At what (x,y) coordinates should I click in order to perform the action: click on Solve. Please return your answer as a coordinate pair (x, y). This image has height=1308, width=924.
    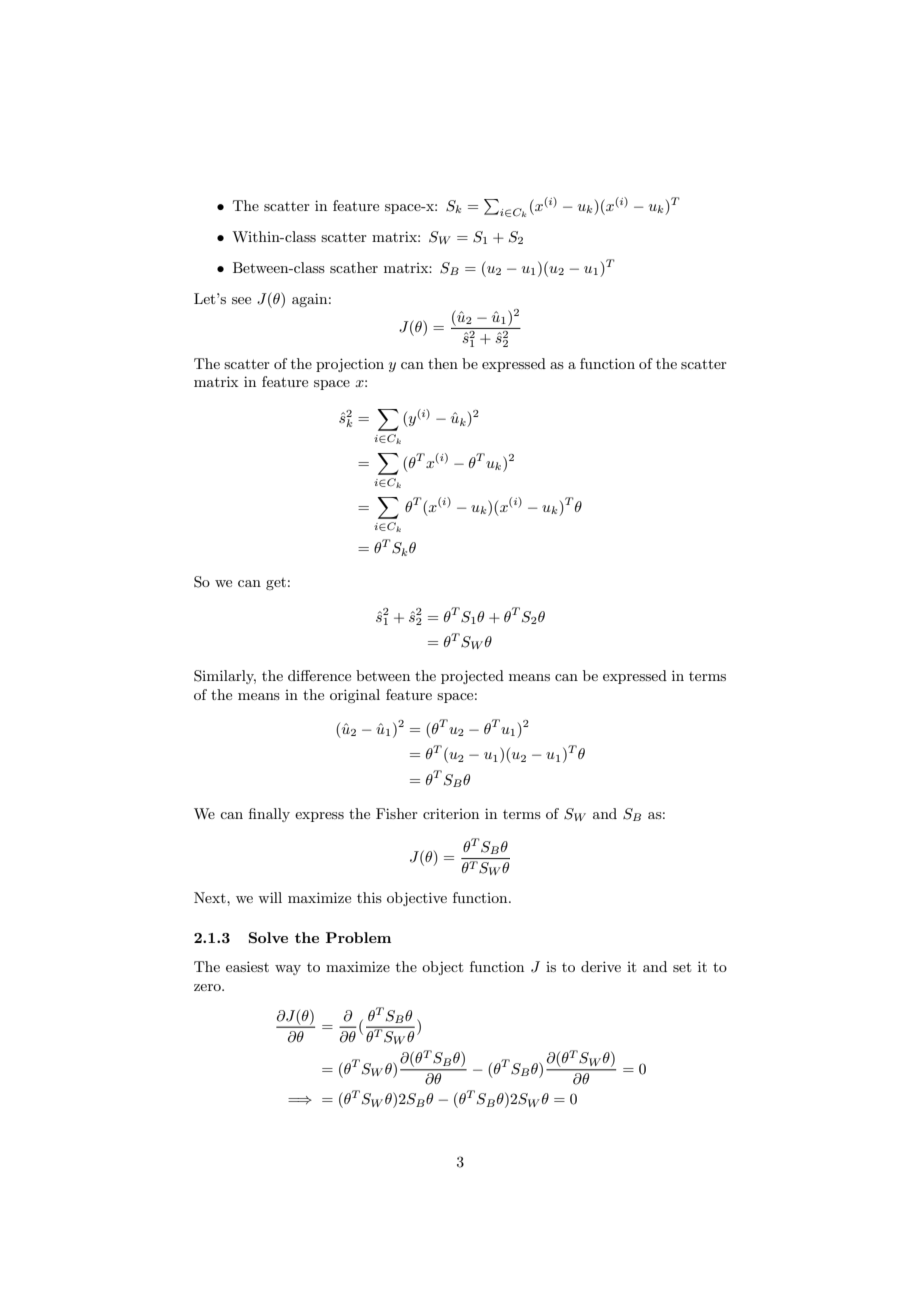
    Looking at the image, I should click on (268, 937).
